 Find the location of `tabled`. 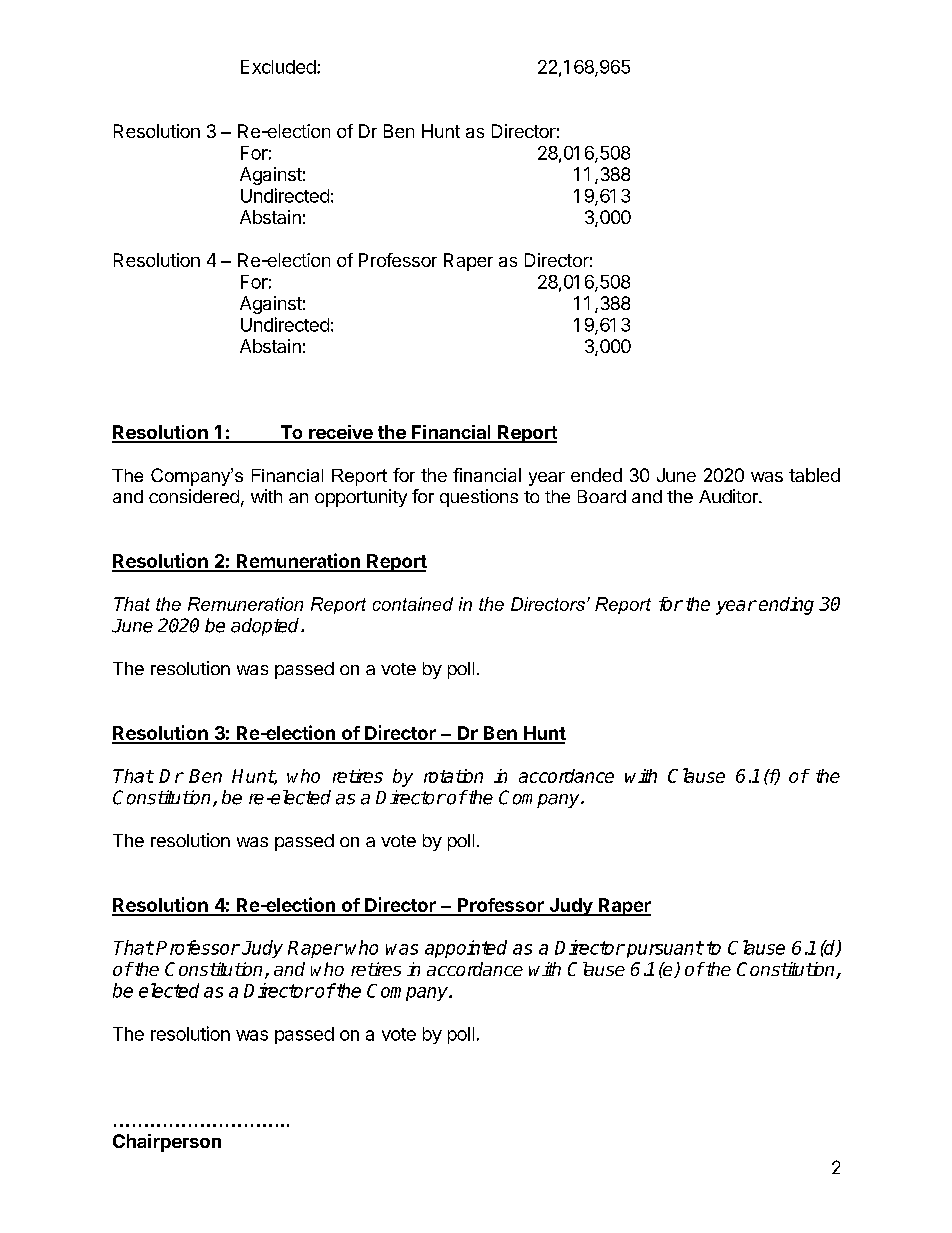

tabled is located at coordinates (814, 475).
